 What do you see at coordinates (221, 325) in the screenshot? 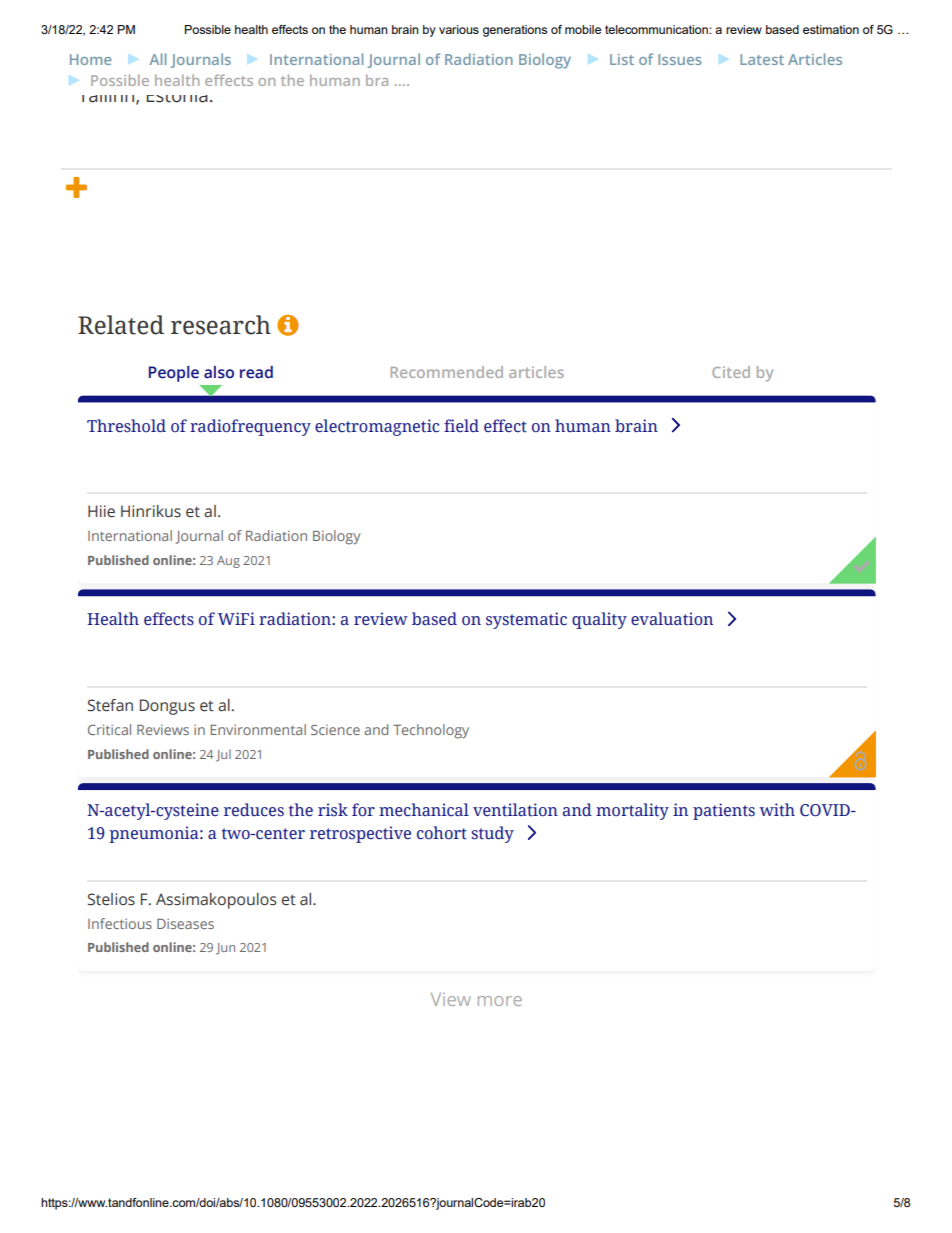
I see `research` at bounding box center [221, 325].
